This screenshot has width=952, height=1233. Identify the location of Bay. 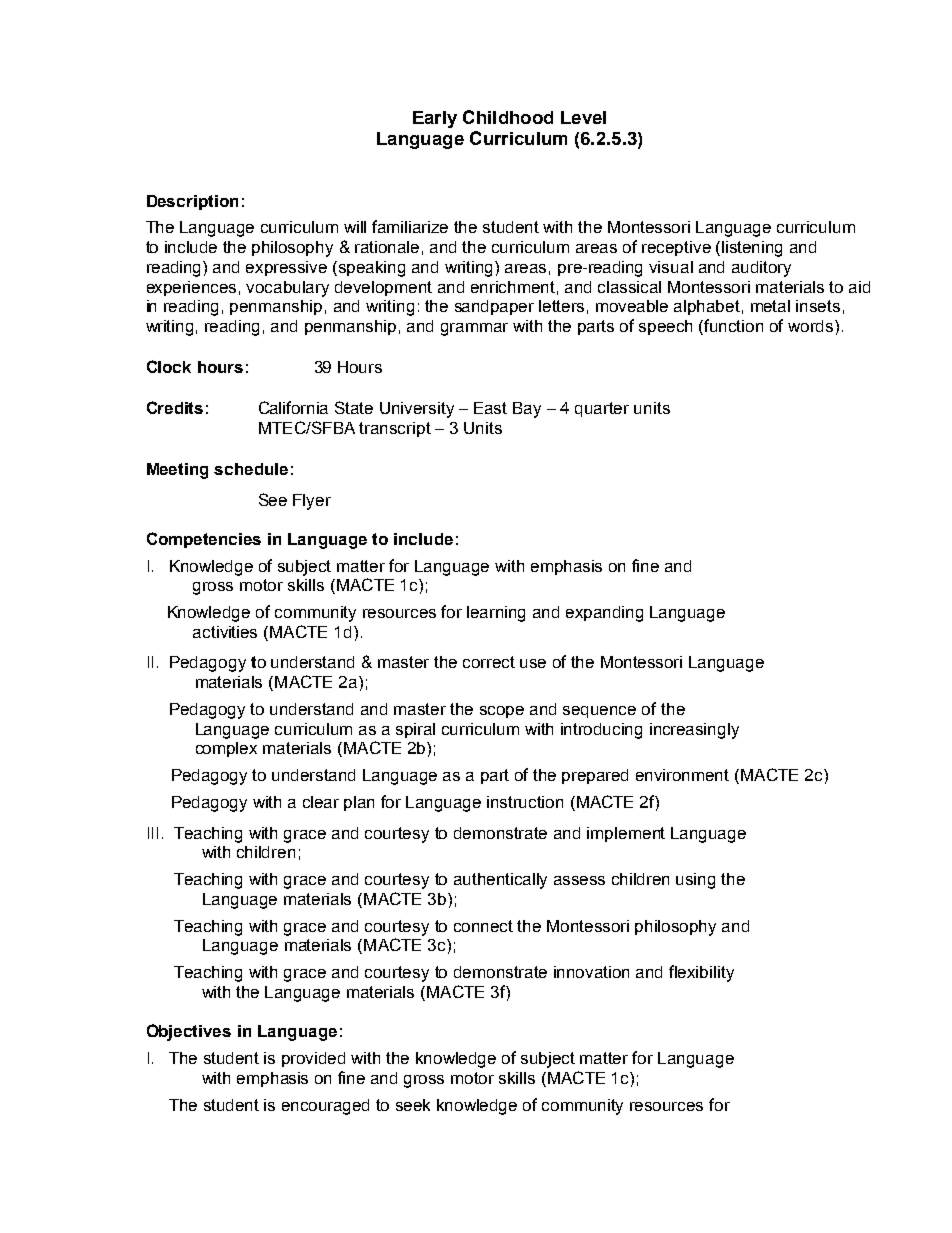
(527, 410).
